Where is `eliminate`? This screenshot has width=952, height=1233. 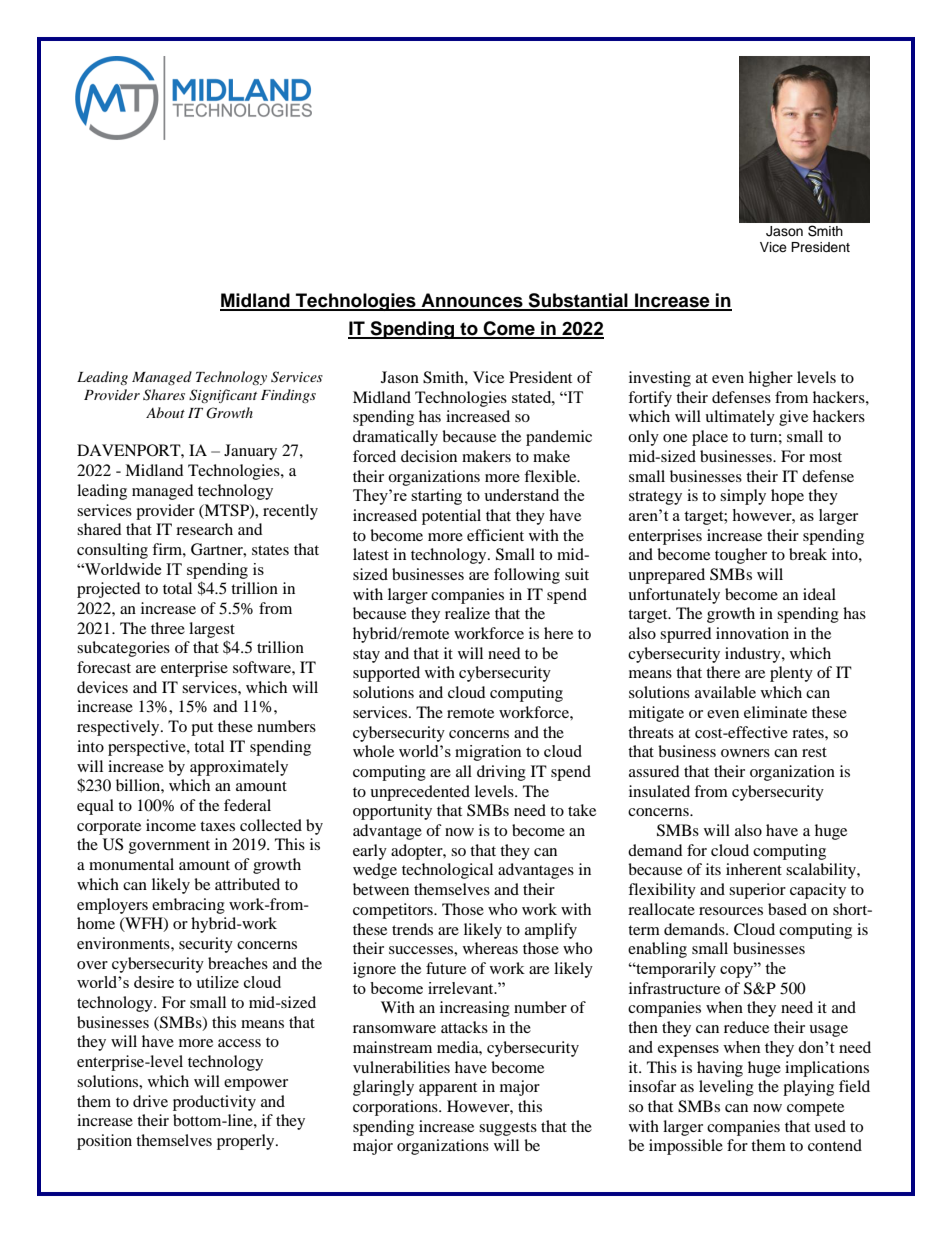
eliminate is located at coordinates (775, 712).
